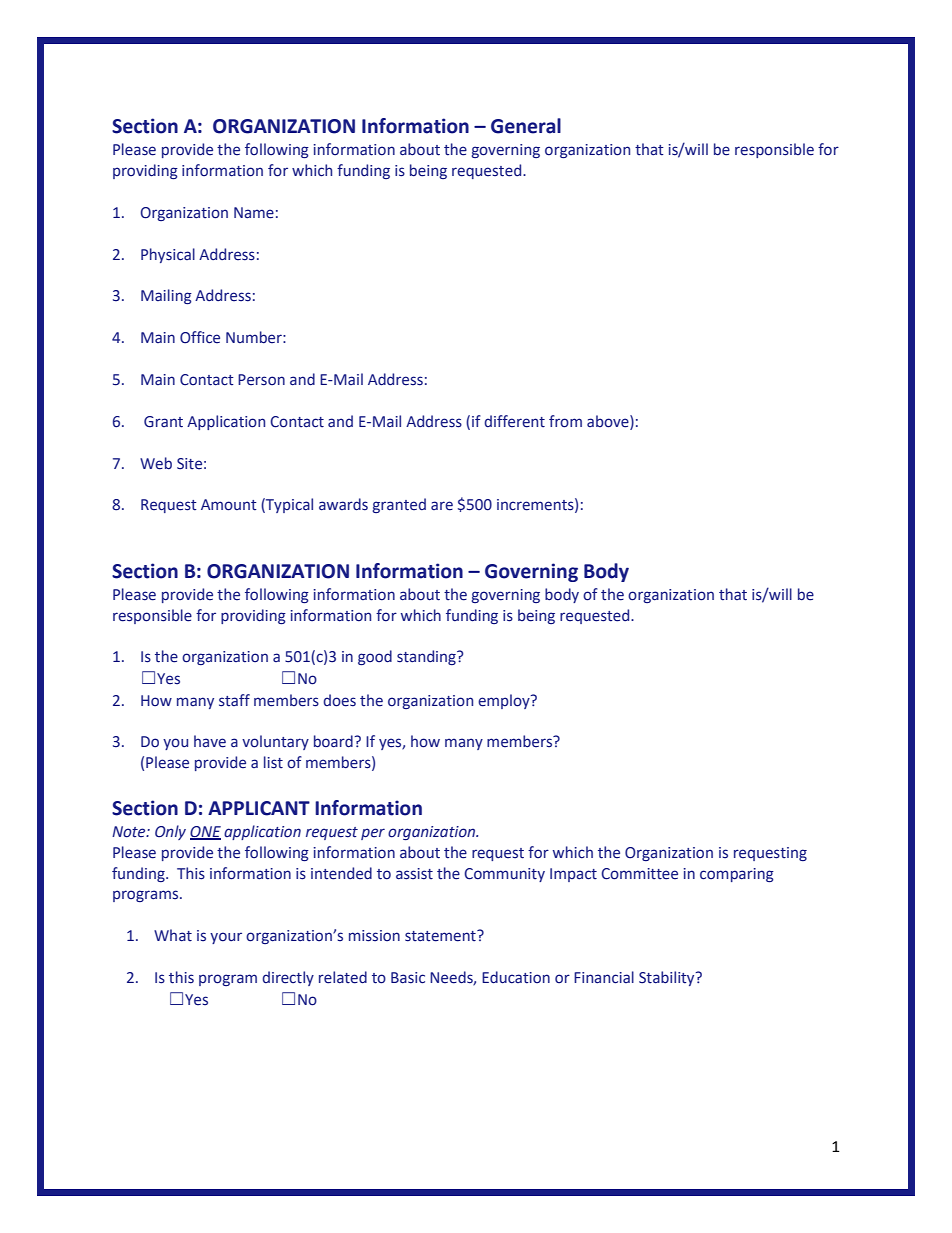  What do you see at coordinates (526, 126) in the image?
I see `General` at bounding box center [526, 126].
